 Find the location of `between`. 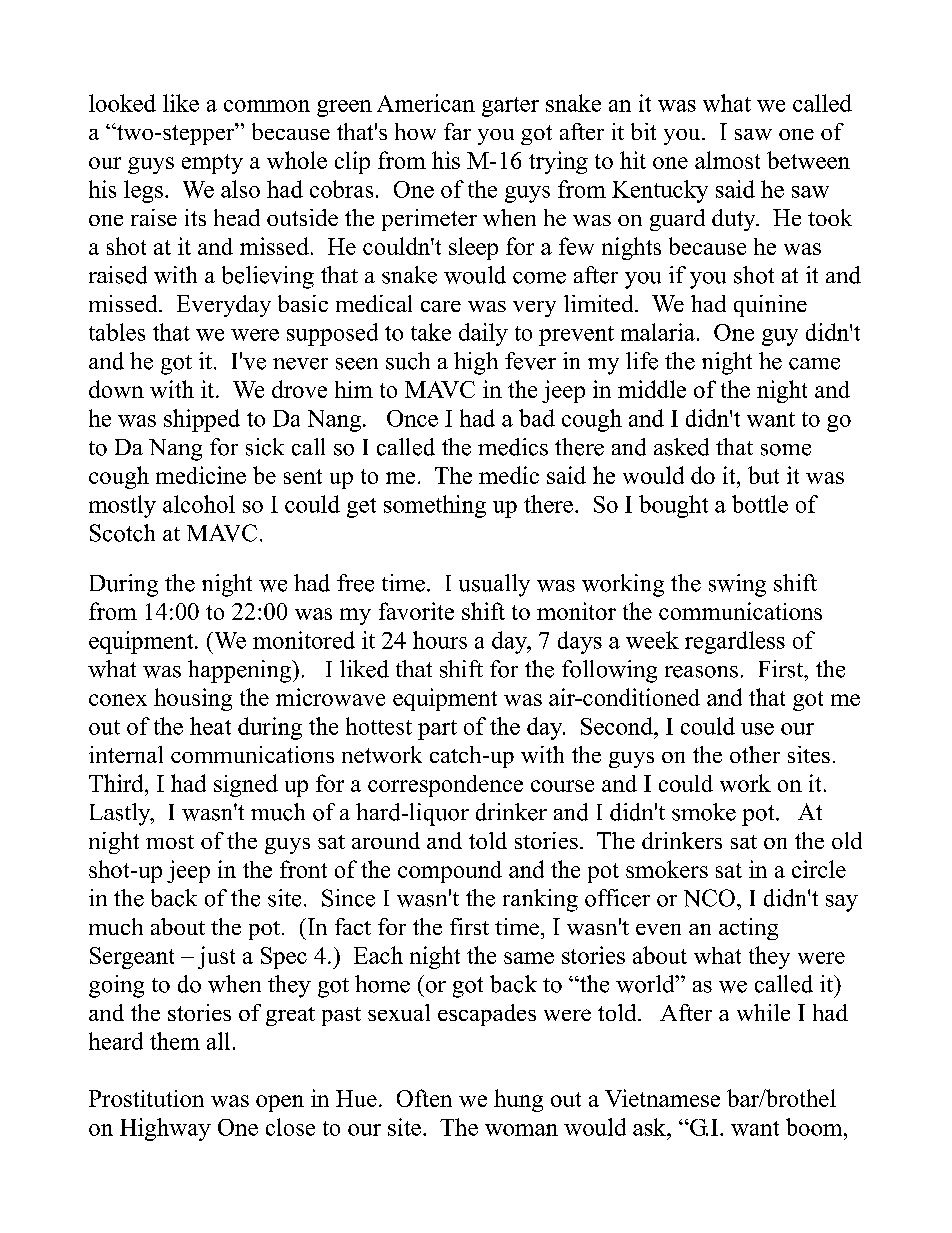

between is located at coordinates (808, 160).
